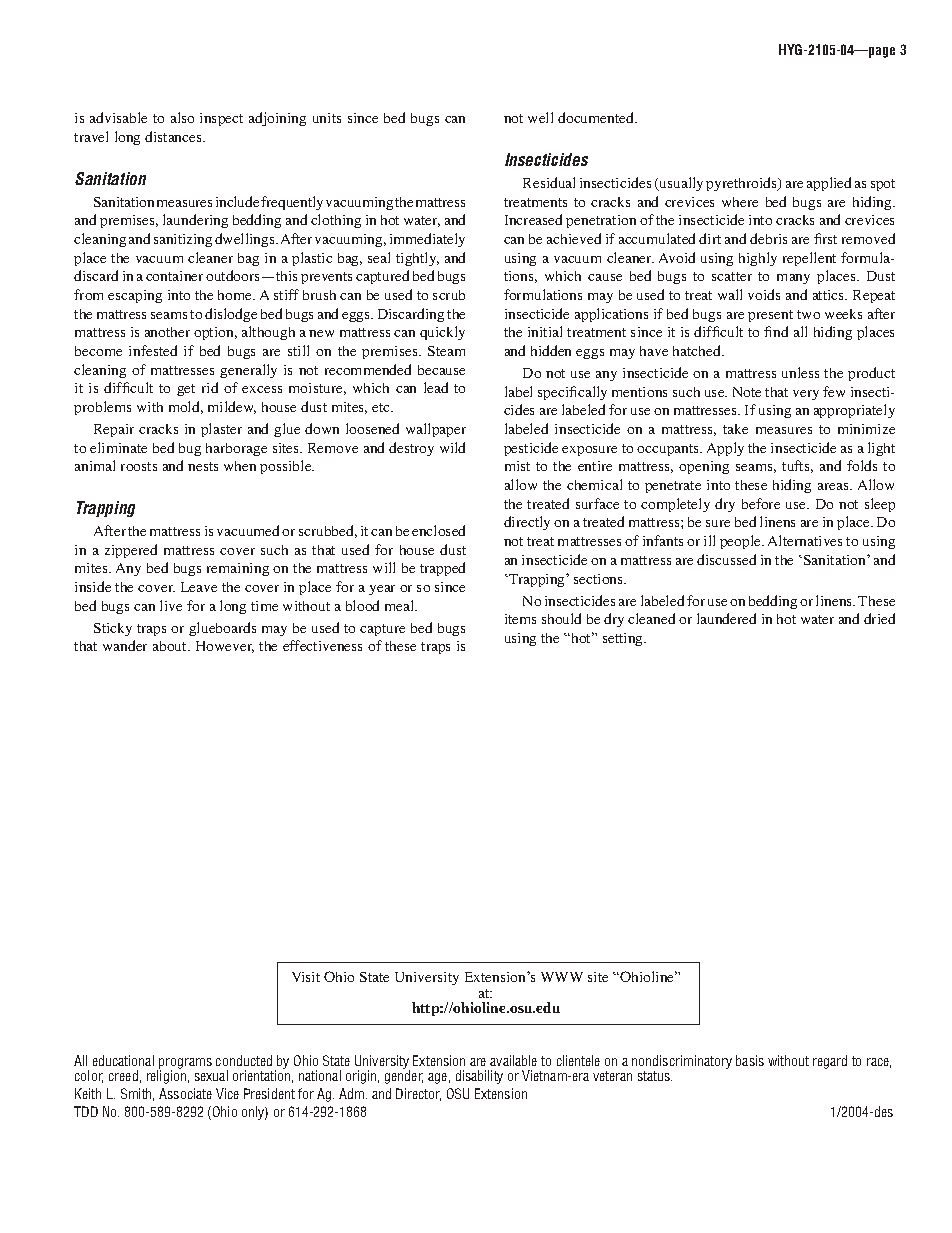  I want to click on Visit, so click(306, 977).
